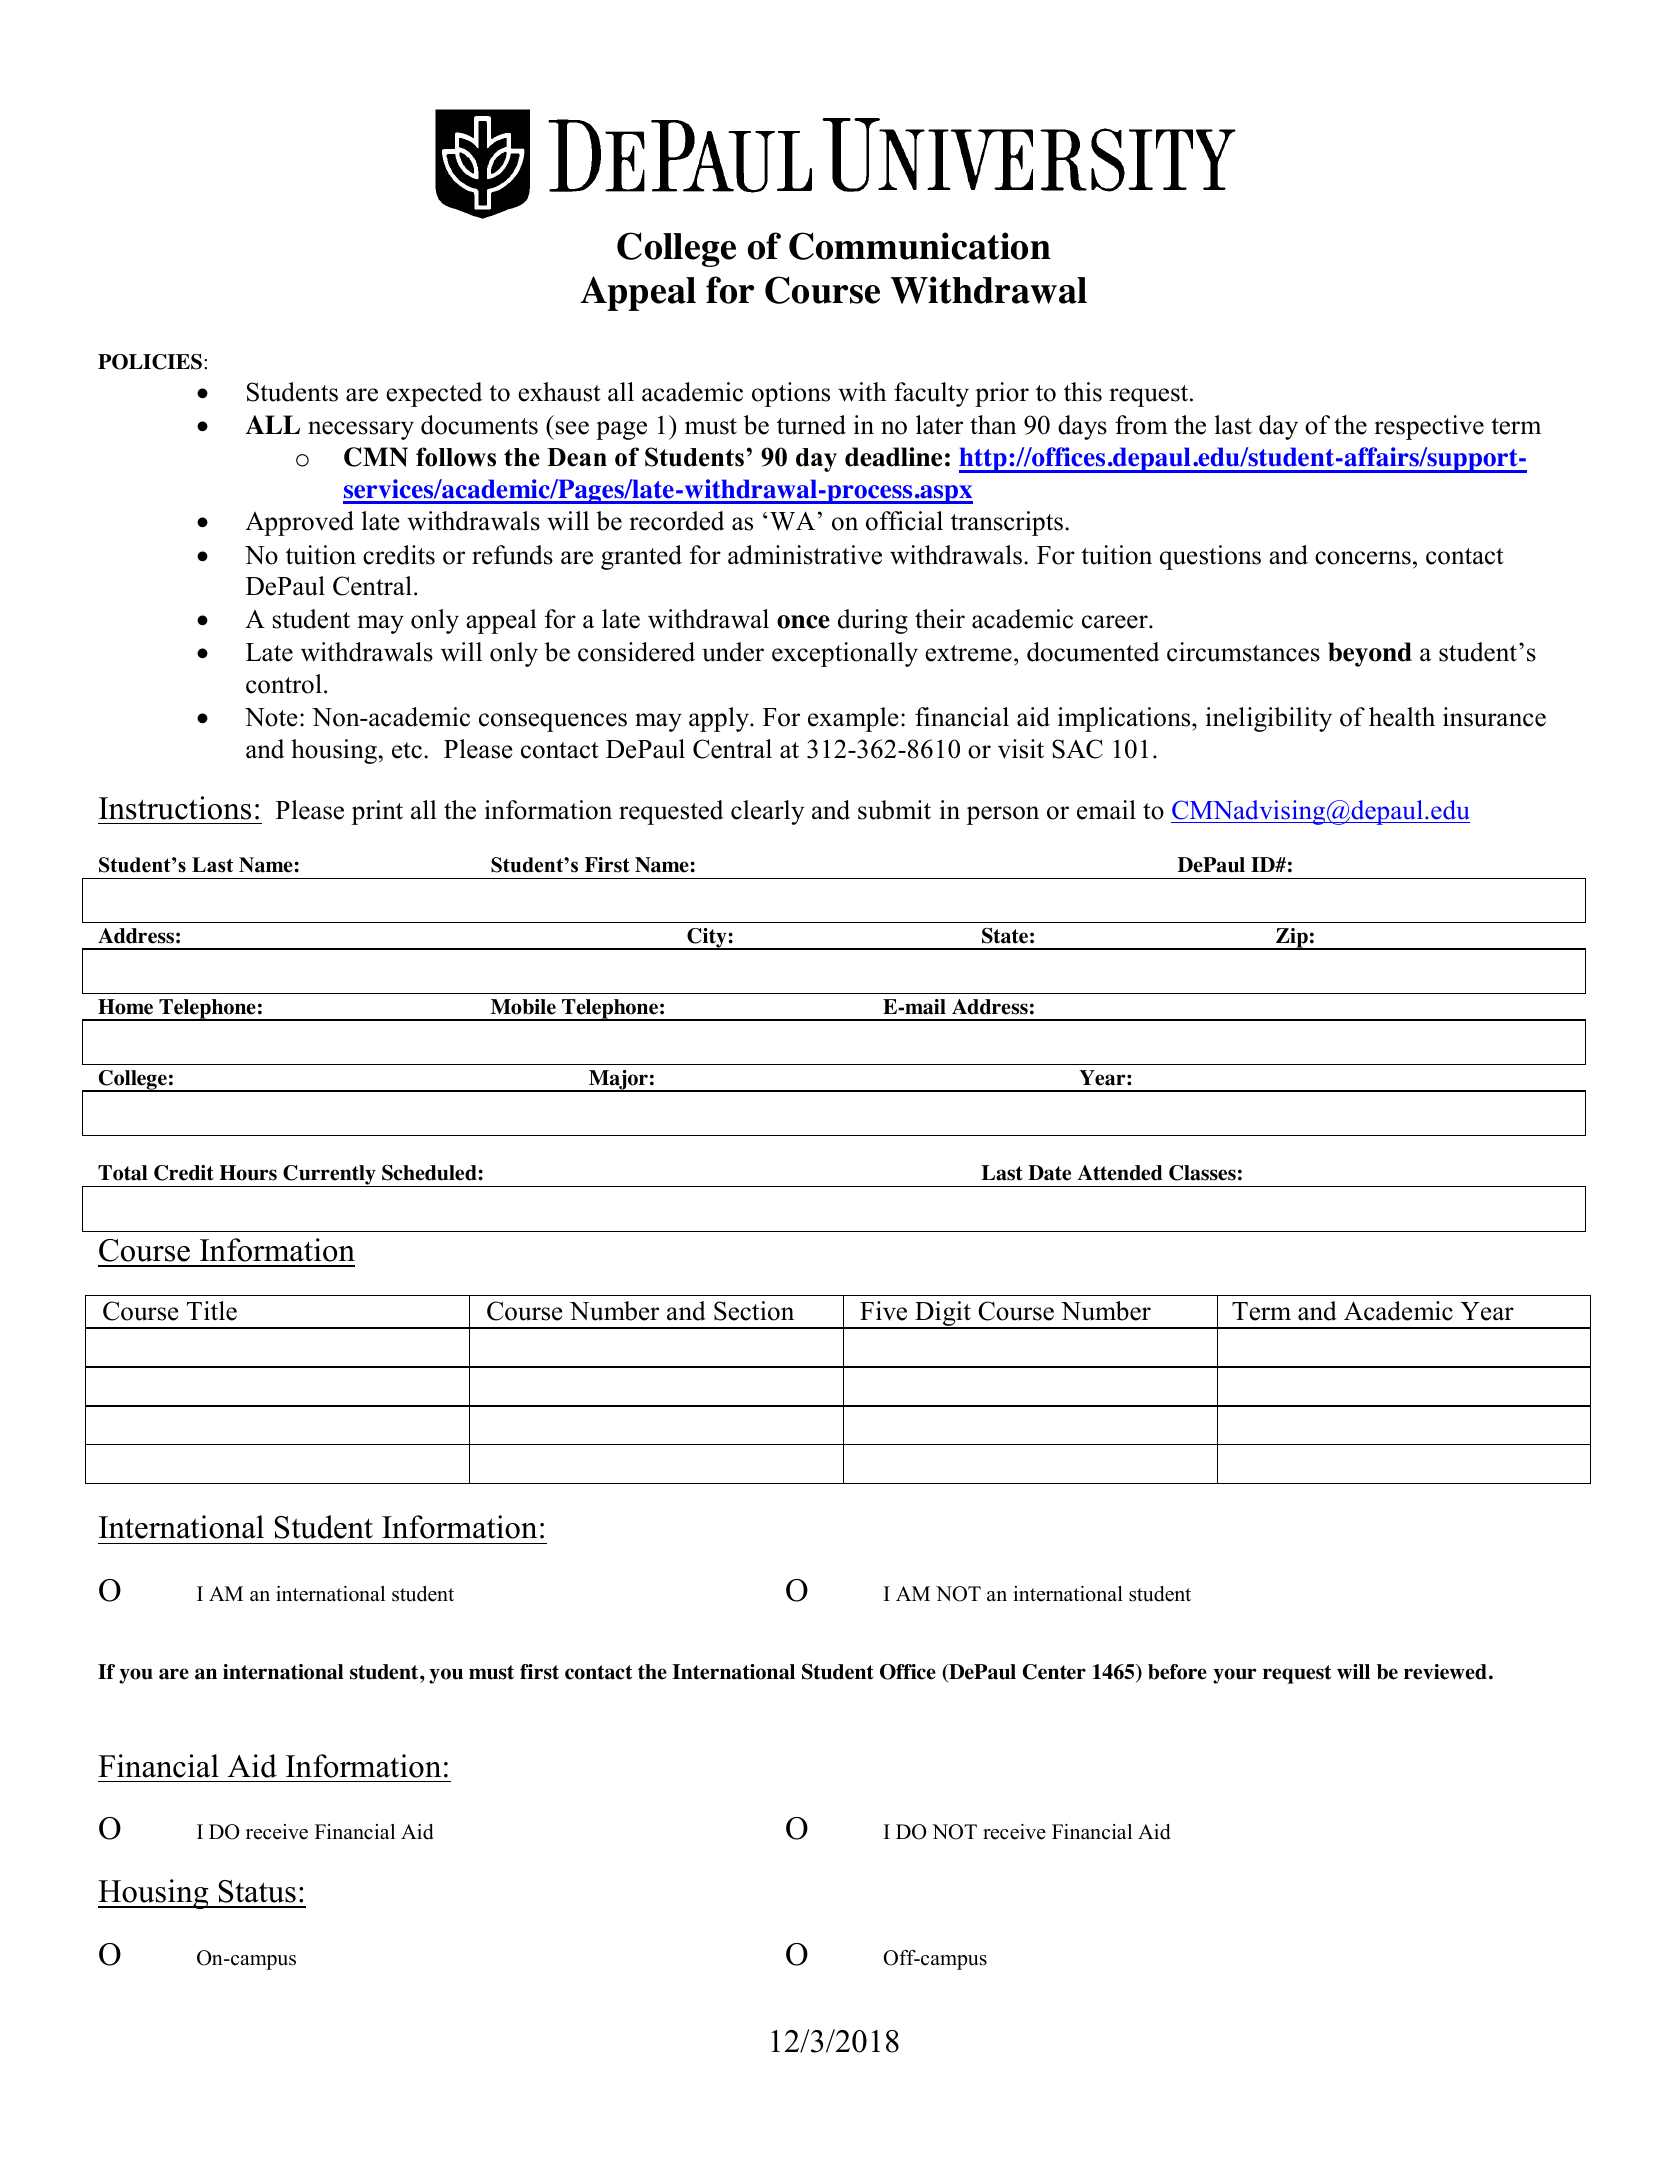 Image resolution: width=1668 pixels, height=2158 pixels. Describe the element at coordinates (248, 1173) in the image. I see `Hours` at that location.
